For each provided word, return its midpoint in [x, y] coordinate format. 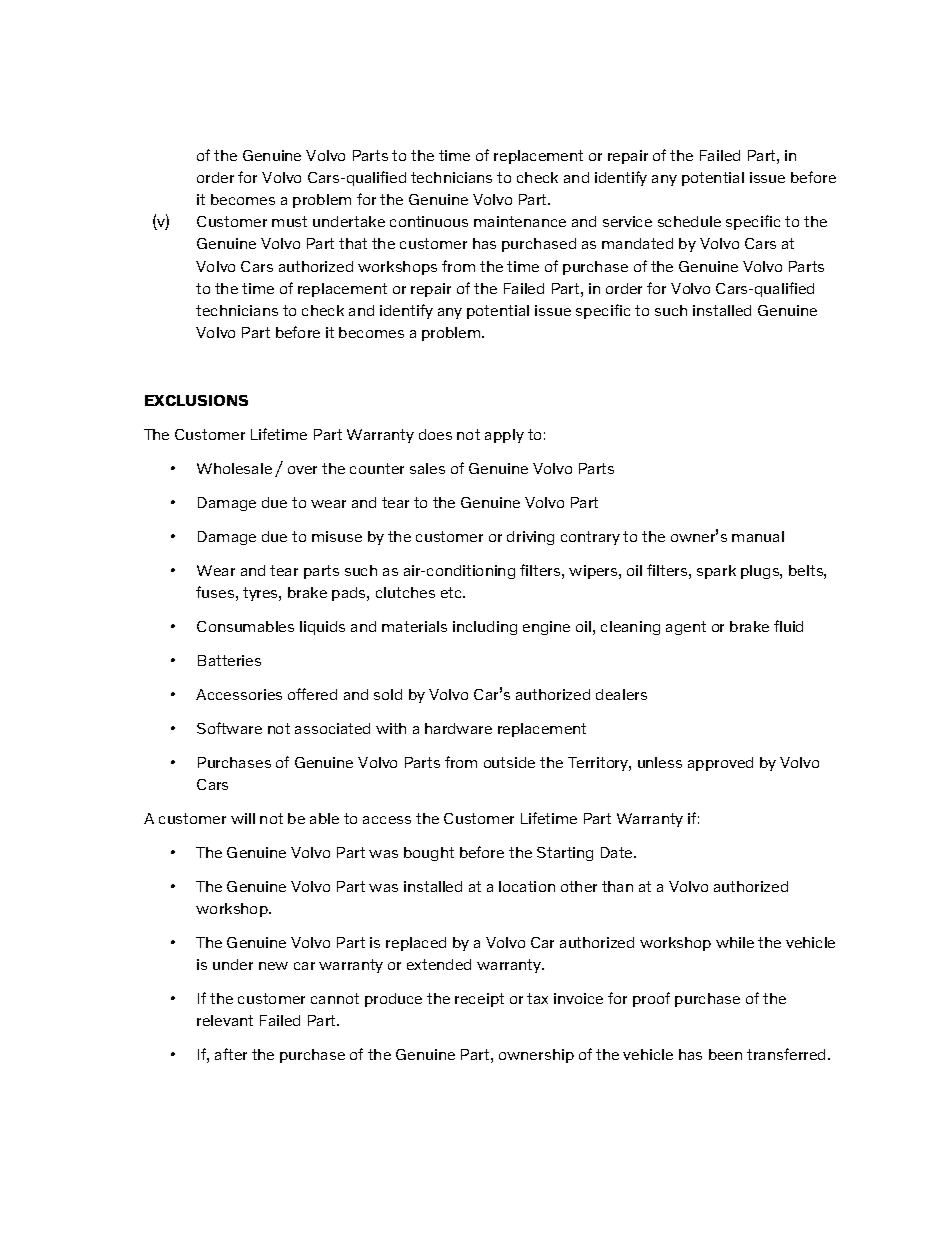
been [725, 1054]
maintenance [520, 221]
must [289, 221]
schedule [689, 221]
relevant [225, 1020]
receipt [479, 1000]
